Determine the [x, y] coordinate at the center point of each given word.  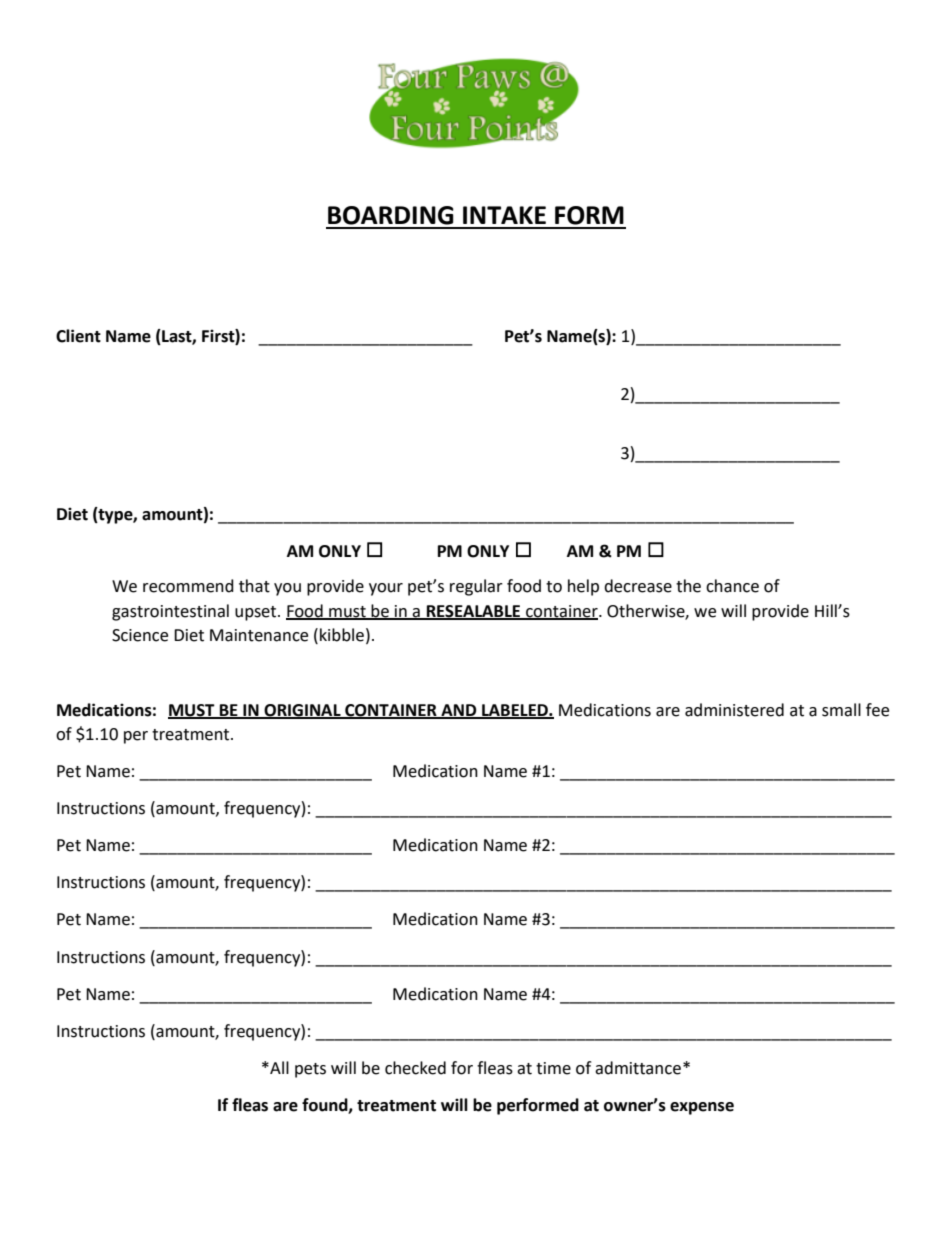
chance [732, 586]
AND [459, 711]
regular [476, 587]
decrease [638, 586]
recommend [188, 586]
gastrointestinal [170, 612]
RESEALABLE [473, 612]
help [583, 587]
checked [415, 1068]
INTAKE [504, 215]
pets [310, 1070]
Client [78, 336]
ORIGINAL [302, 711]
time [553, 1068]
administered [734, 710]
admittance [638, 1068]
